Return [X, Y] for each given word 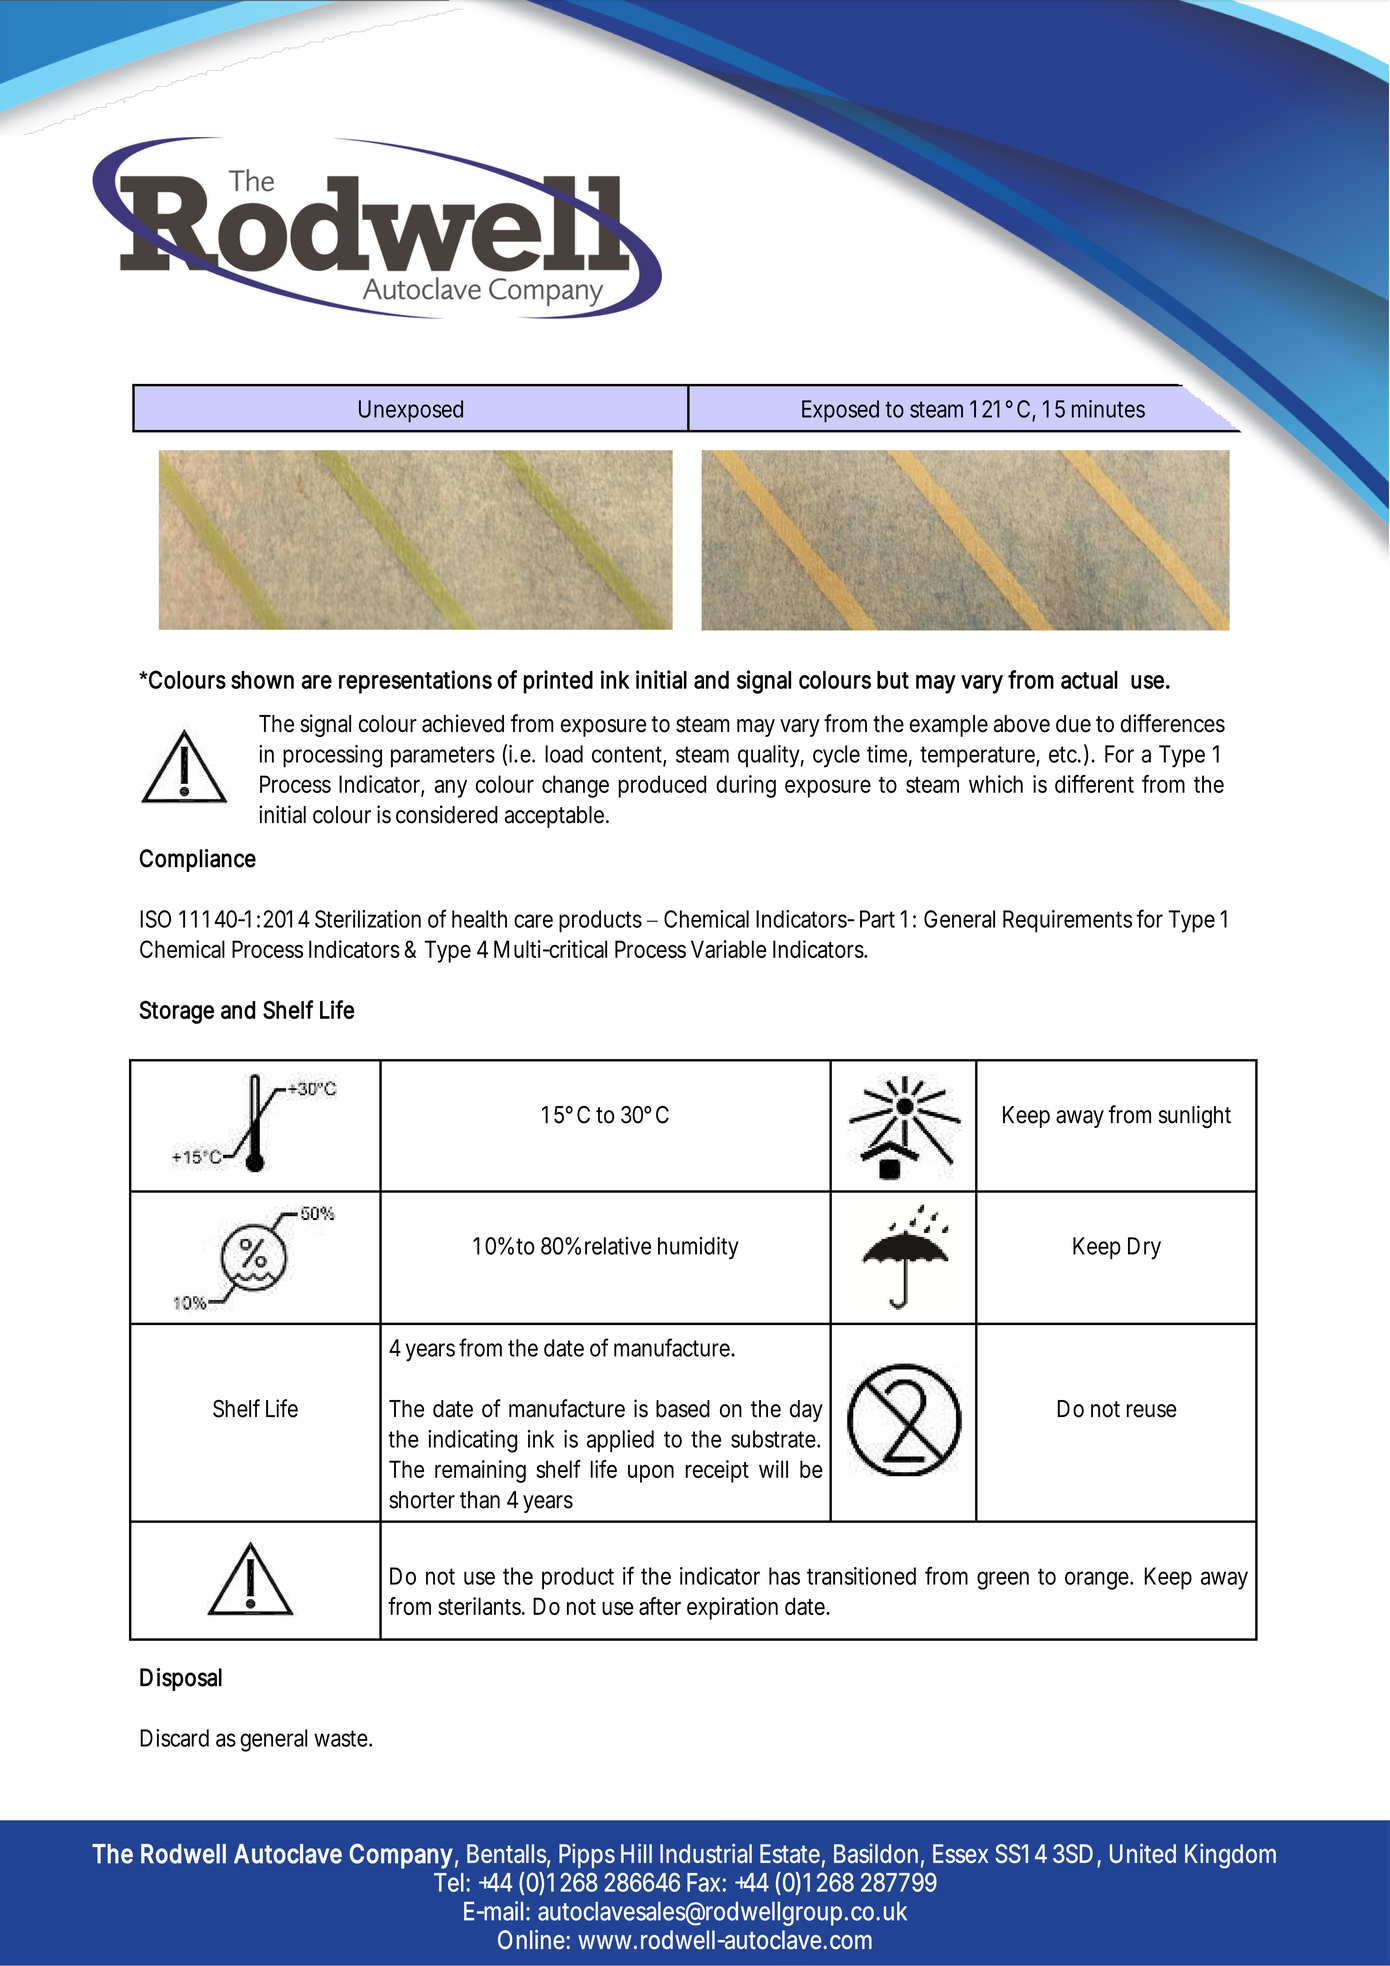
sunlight [1195, 1116]
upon [651, 1474]
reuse [1152, 1411]
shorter [422, 1500]
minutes [1108, 409]
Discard [174, 1738]
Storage [177, 1012]
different [1094, 784]
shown [262, 680]
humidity [698, 1248]
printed [558, 682]
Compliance [198, 860]
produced [662, 786]
